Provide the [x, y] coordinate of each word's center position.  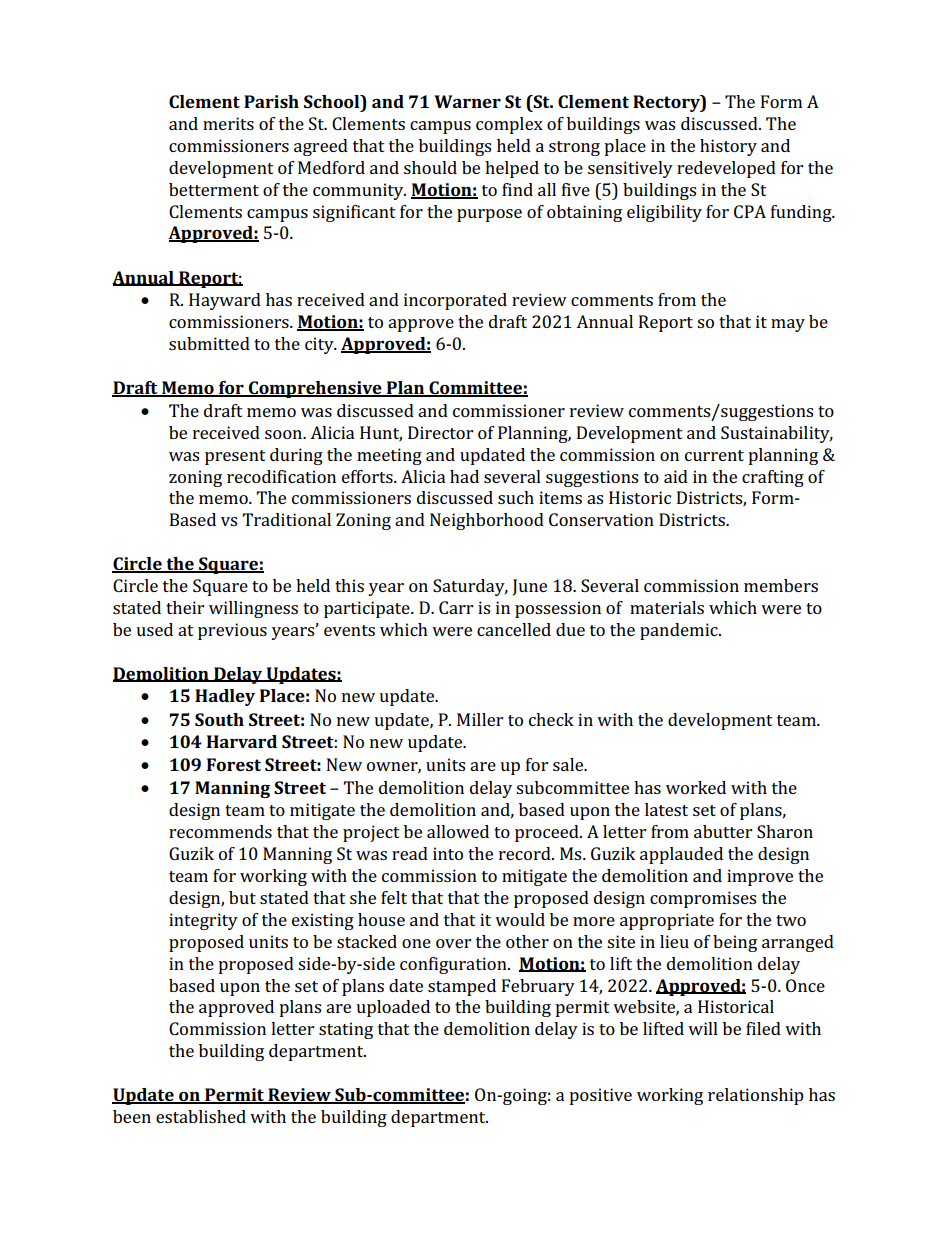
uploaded [393, 1008]
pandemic [680, 631]
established [201, 1116]
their [185, 607]
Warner [467, 101]
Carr [456, 607]
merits [228, 123]
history [728, 147]
